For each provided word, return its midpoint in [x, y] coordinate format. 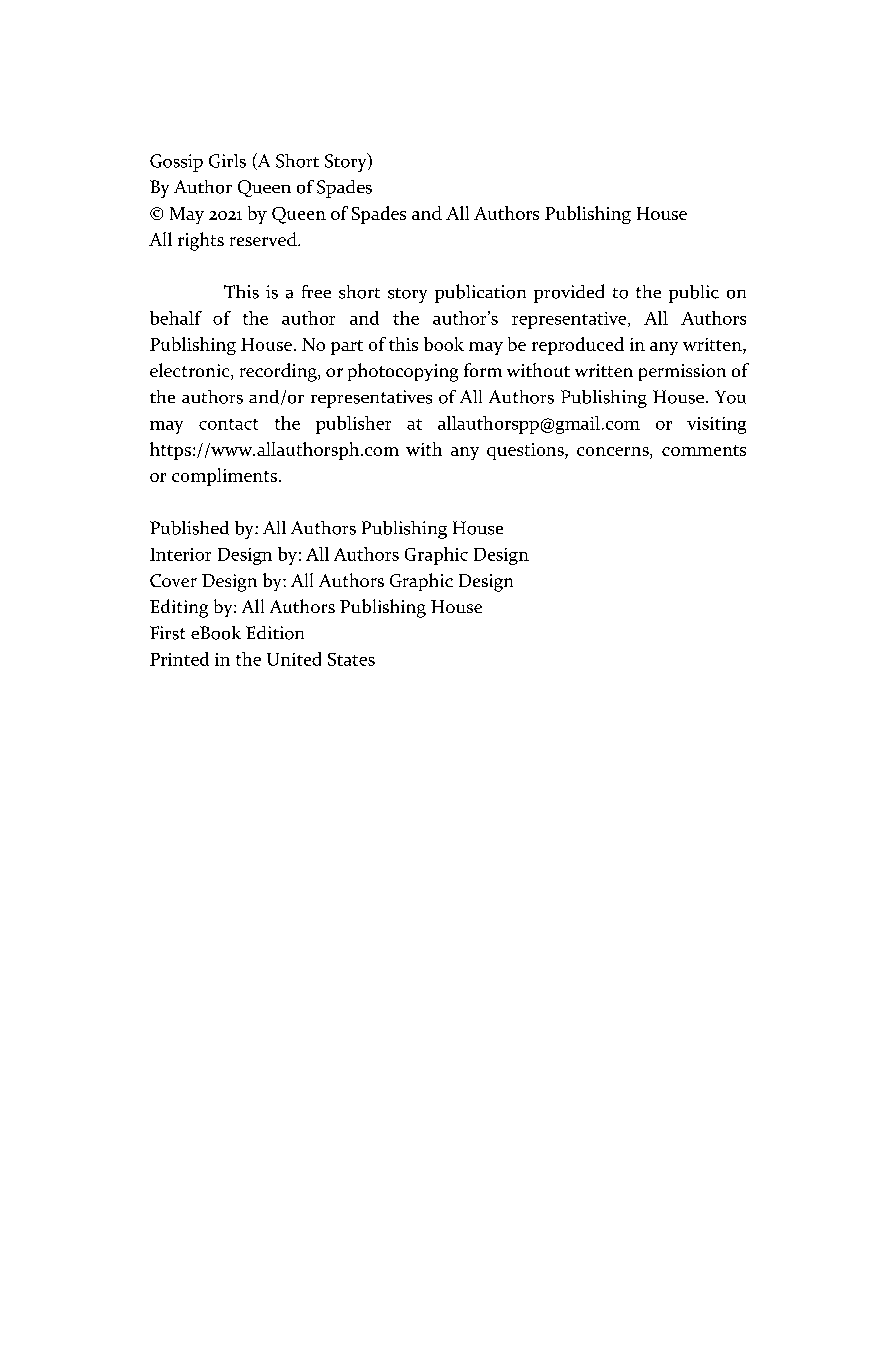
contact [228, 424]
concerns [614, 451]
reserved [264, 239]
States [351, 659]
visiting [716, 425]
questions [526, 451]
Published [189, 528]
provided [569, 293]
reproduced [578, 346]
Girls [227, 161]
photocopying [403, 372]
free [316, 291]
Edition [275, 633]
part [347, 347]
